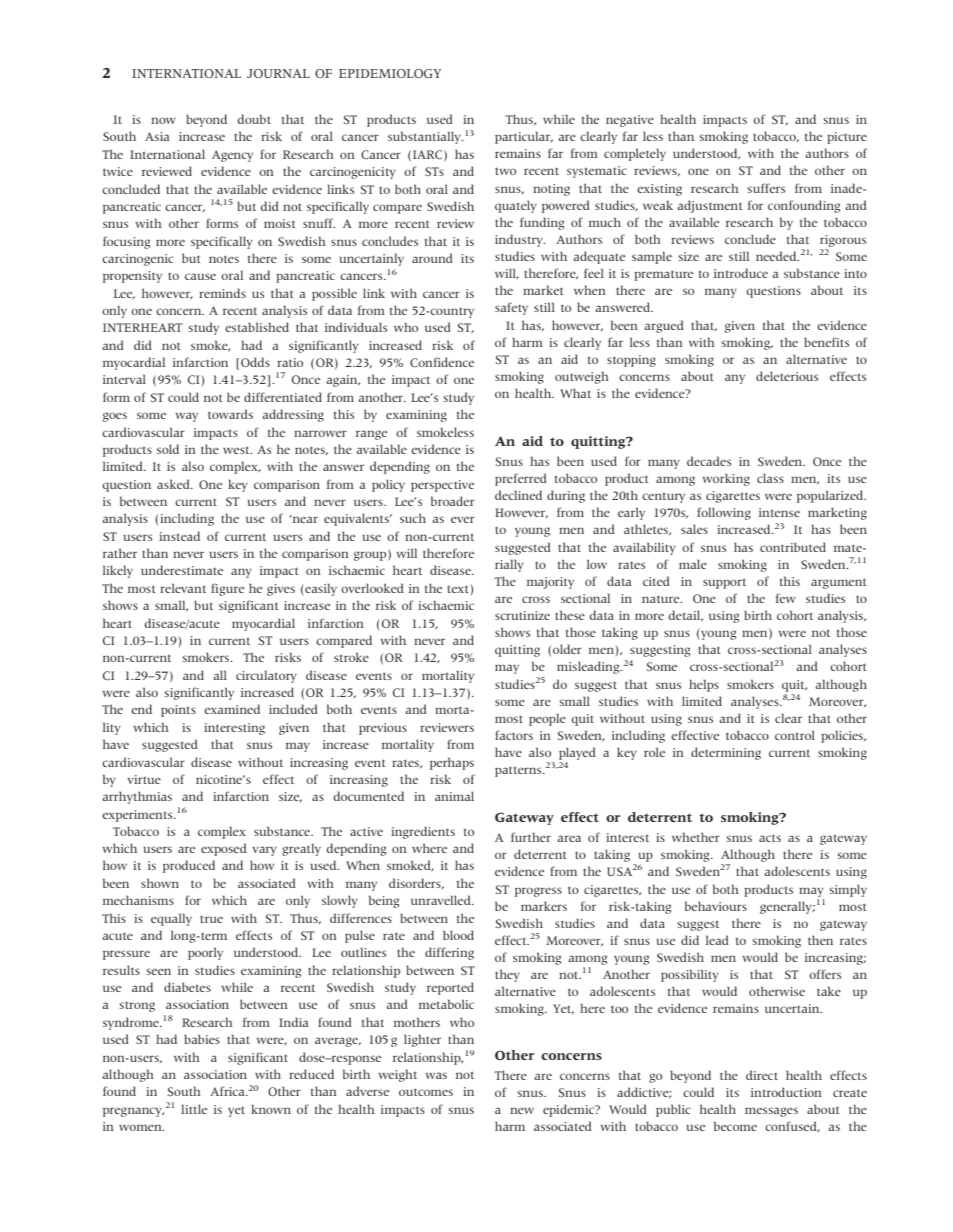 This image has width=953, height=1232. What do you see at coordinates (786, 598) in the image?
I see `few` at bounding box center [786, 598].
